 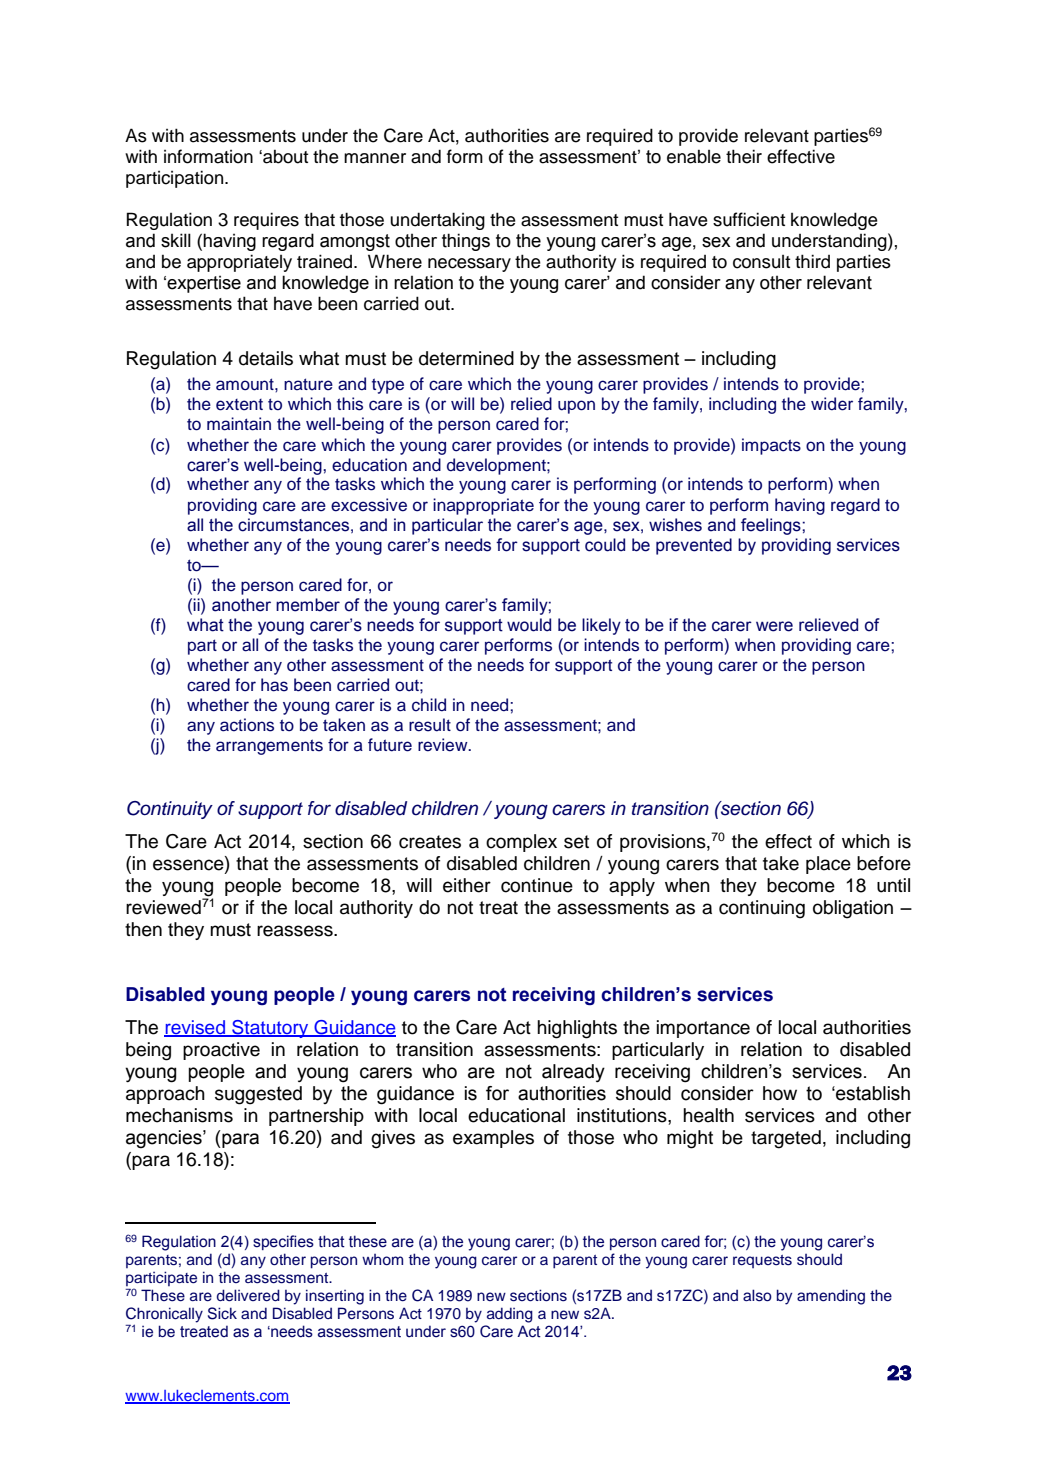 I want to click on requires, so click(x=266, y=221).
